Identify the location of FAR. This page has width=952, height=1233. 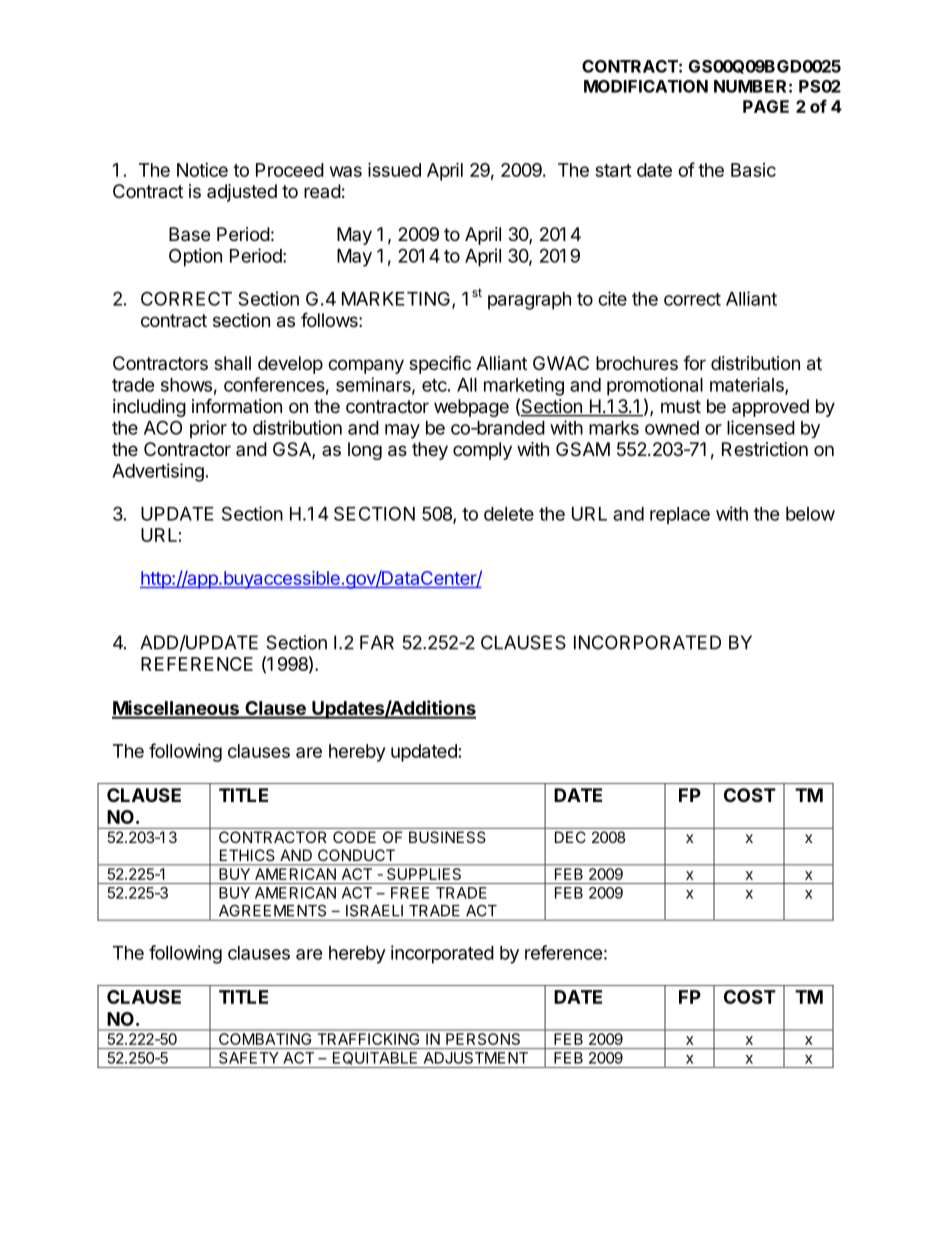
(377, 642).
